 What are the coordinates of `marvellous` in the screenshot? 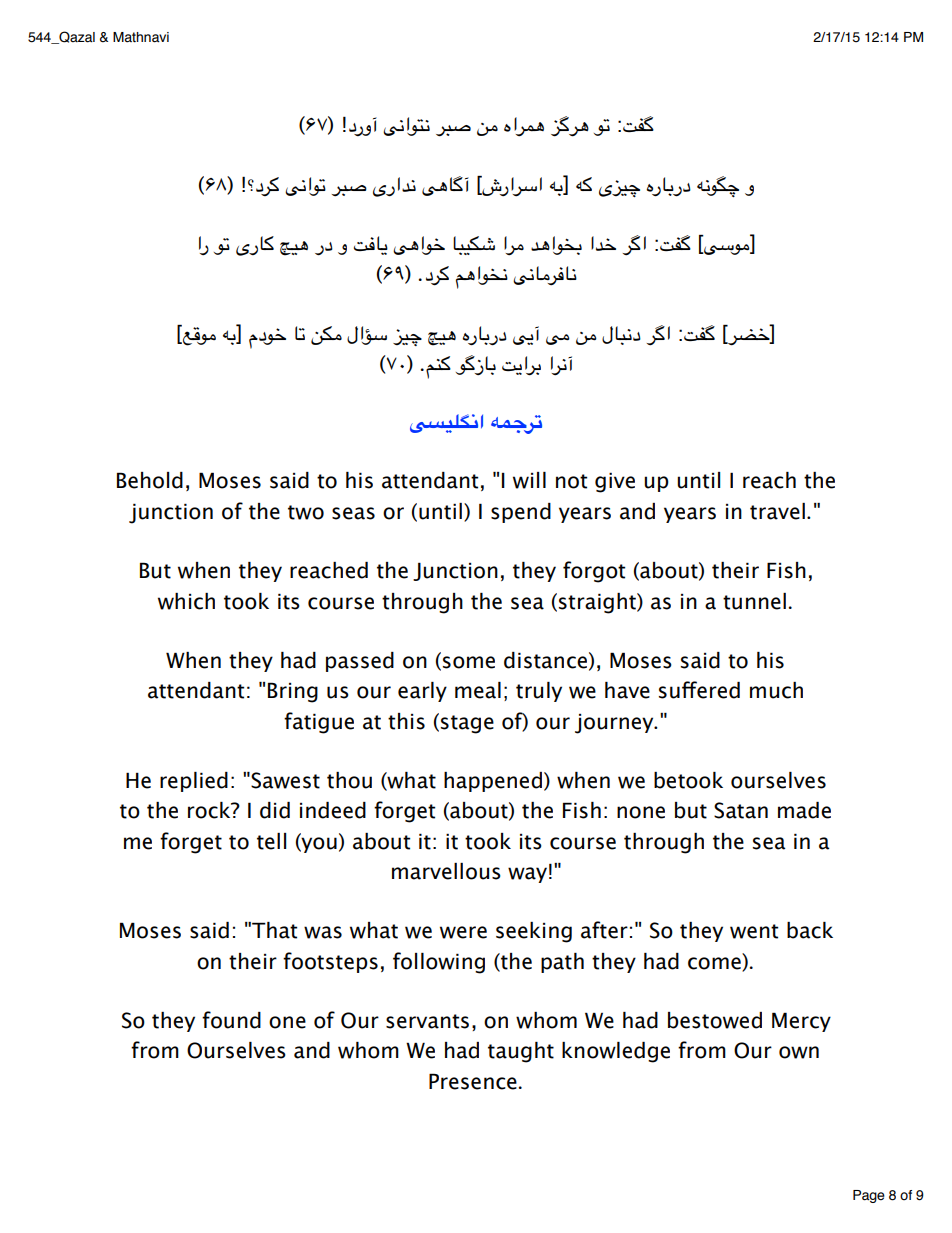 It's located at (446, 871).
